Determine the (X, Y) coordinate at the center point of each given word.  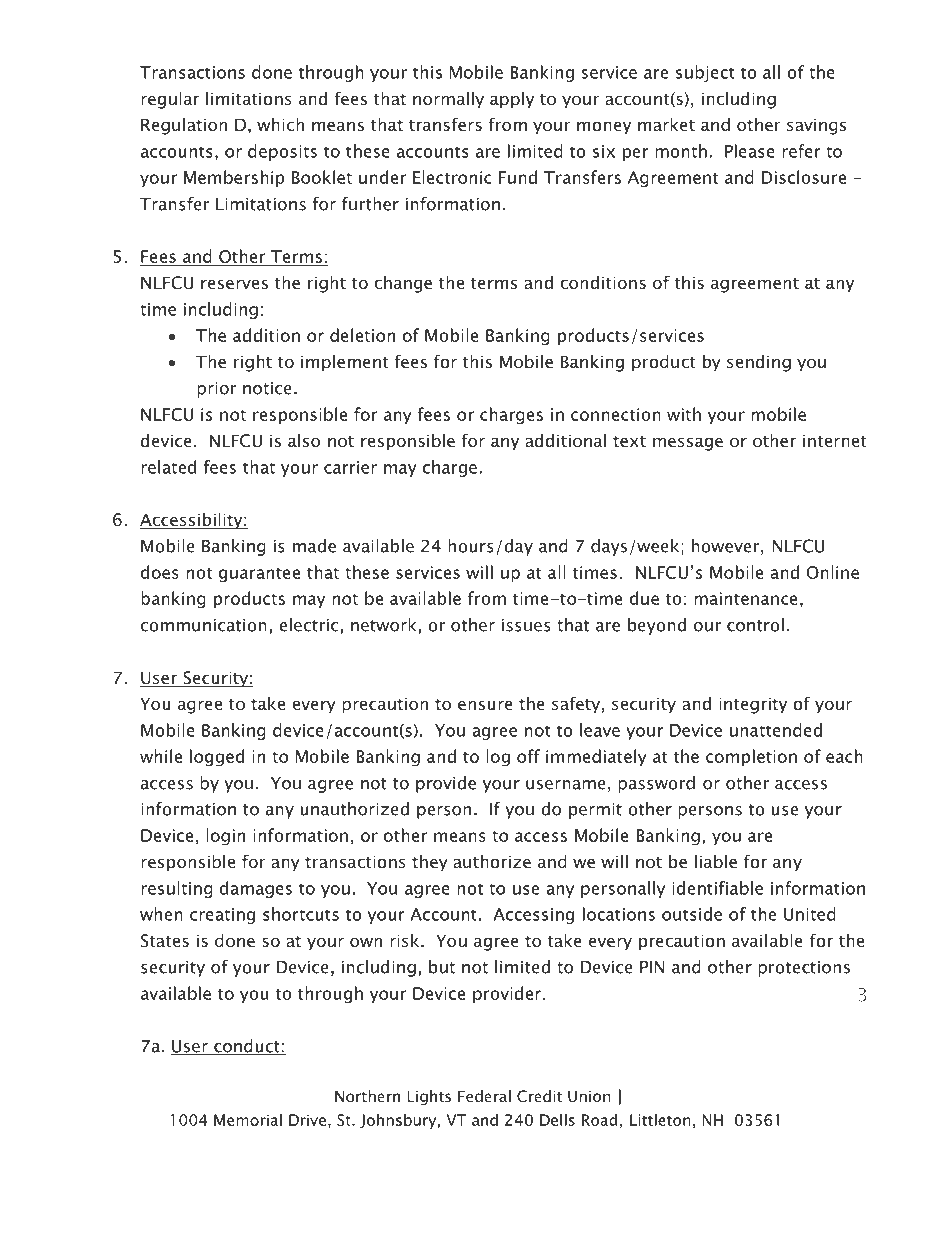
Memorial (248, 1120)
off (528, 756)
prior (216, 390)
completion (751, 757)
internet (834, 440)
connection (616, 414)
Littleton (660, 1119)
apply (512, 100)
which (280, 124)
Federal (484, 1096)
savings (816, 126)
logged (217, 758)
